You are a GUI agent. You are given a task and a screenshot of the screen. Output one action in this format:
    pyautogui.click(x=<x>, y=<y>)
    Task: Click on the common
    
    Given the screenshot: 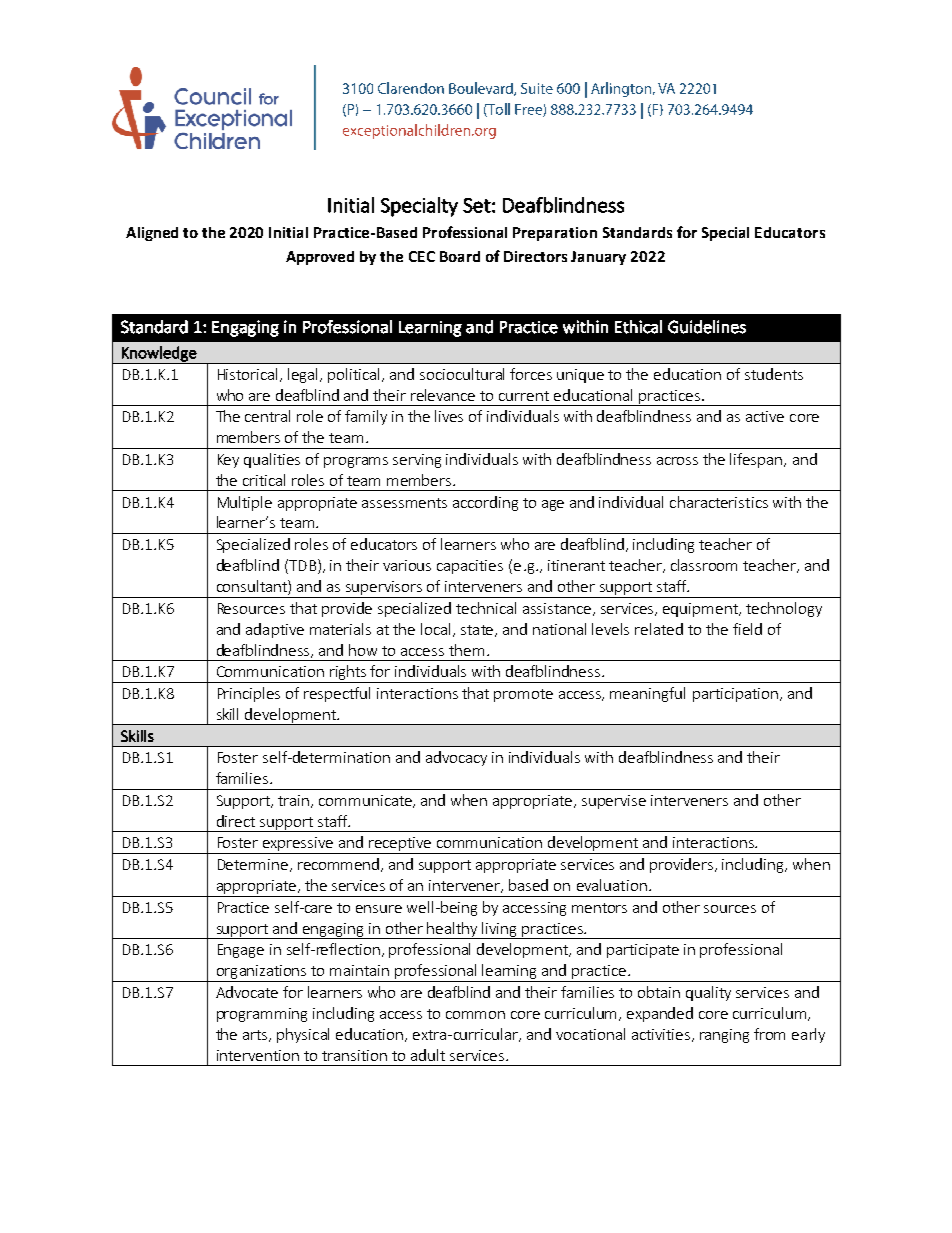 What is the action you would take?
    pyautogui.click(x=475, y=1015)
